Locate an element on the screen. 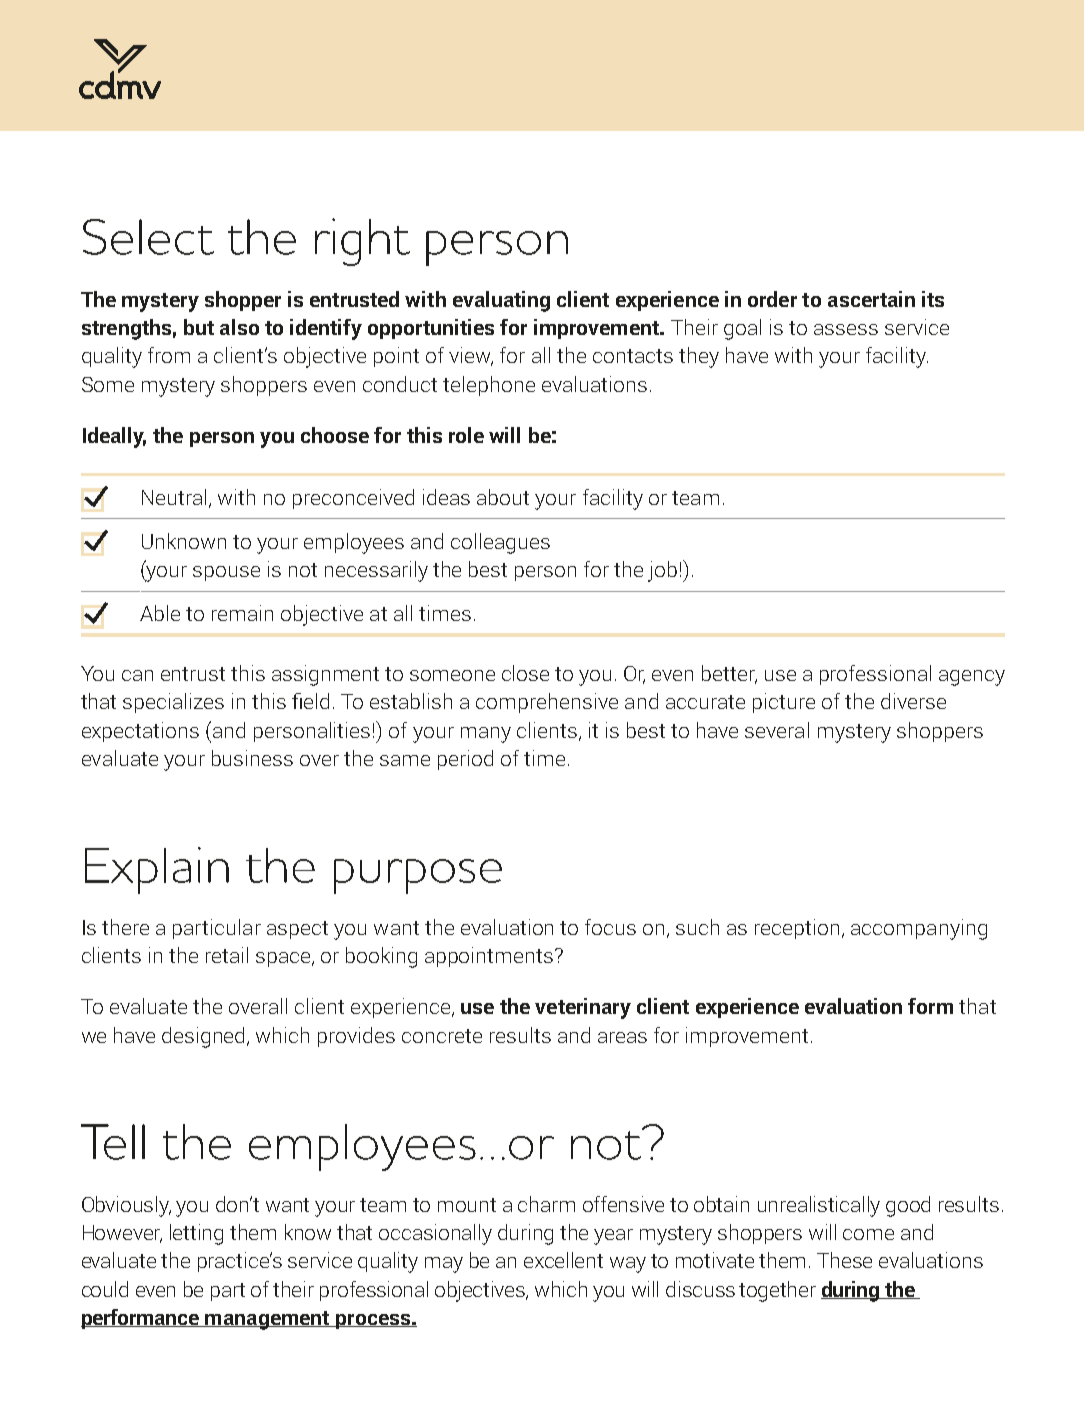  ascertain is located at coordinates (871, 299).
